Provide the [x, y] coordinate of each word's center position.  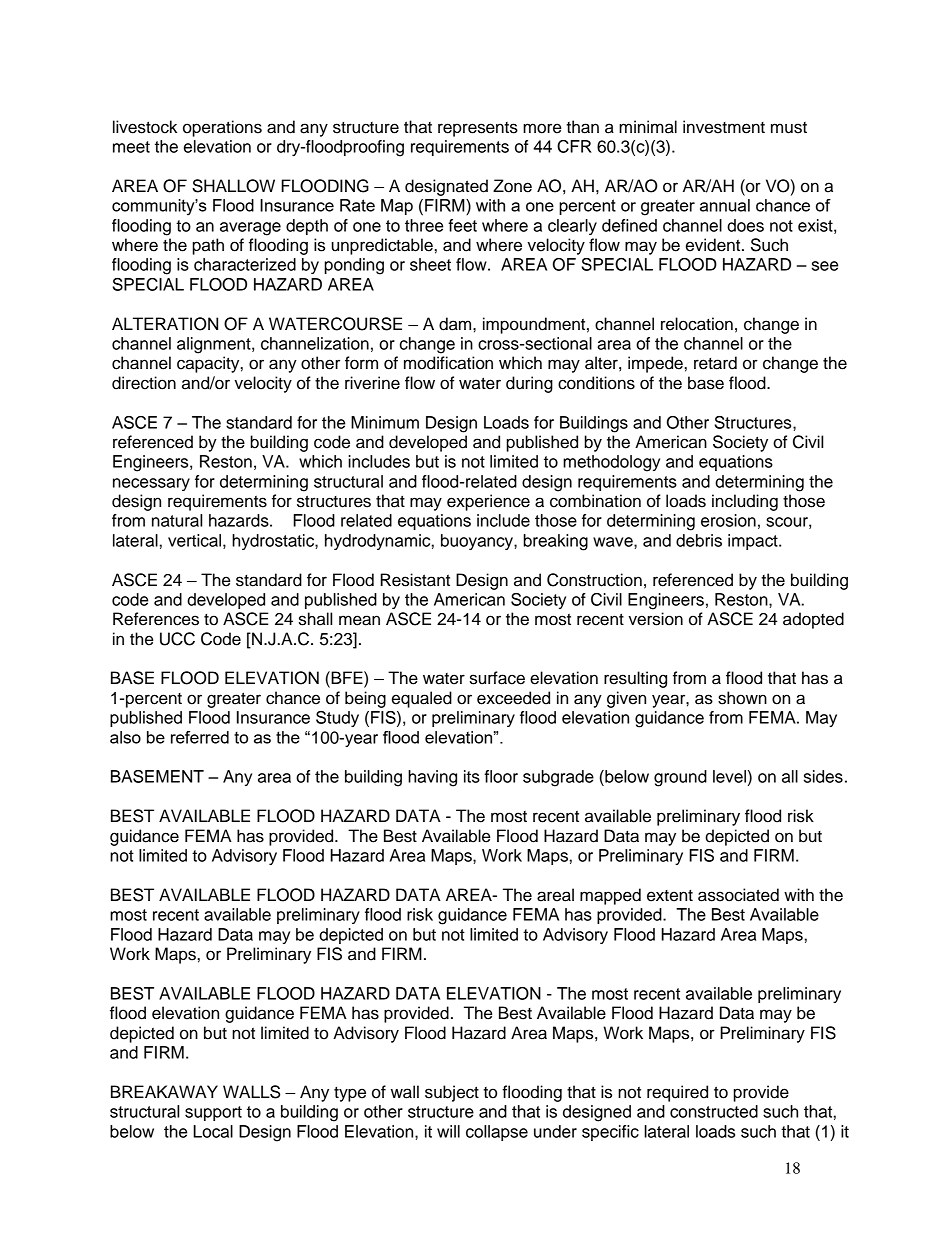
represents [478, 129]
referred [200, 737]
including [745, 502]
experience [488, 502]
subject [452, 1093]
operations [222, 128]
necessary [151, 484]
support [213, 1113]
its [472, 776]
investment [724, 127]
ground [680, 778]
